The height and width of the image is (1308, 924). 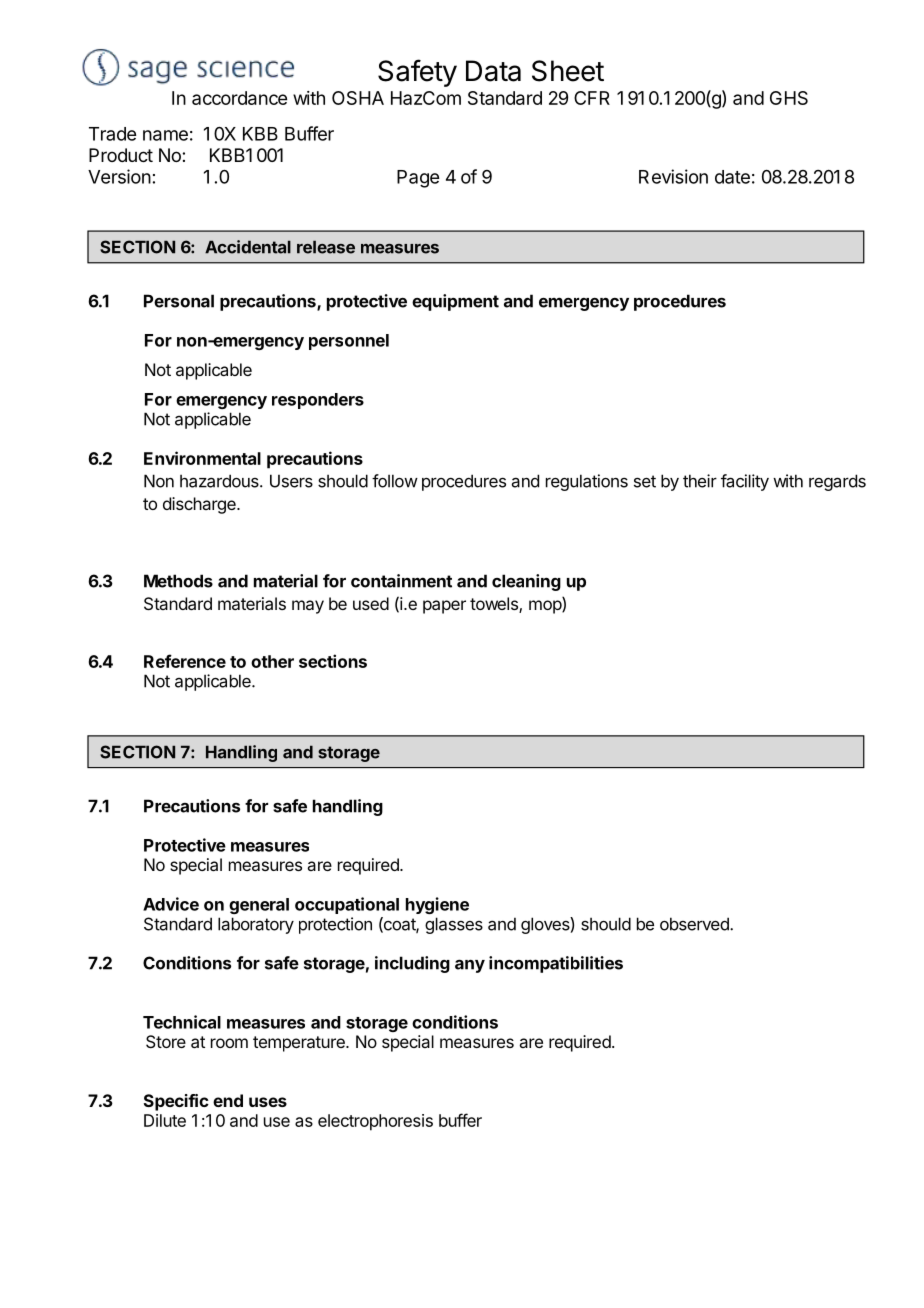 I want to click on GHS, so click(x=789, y=98).
